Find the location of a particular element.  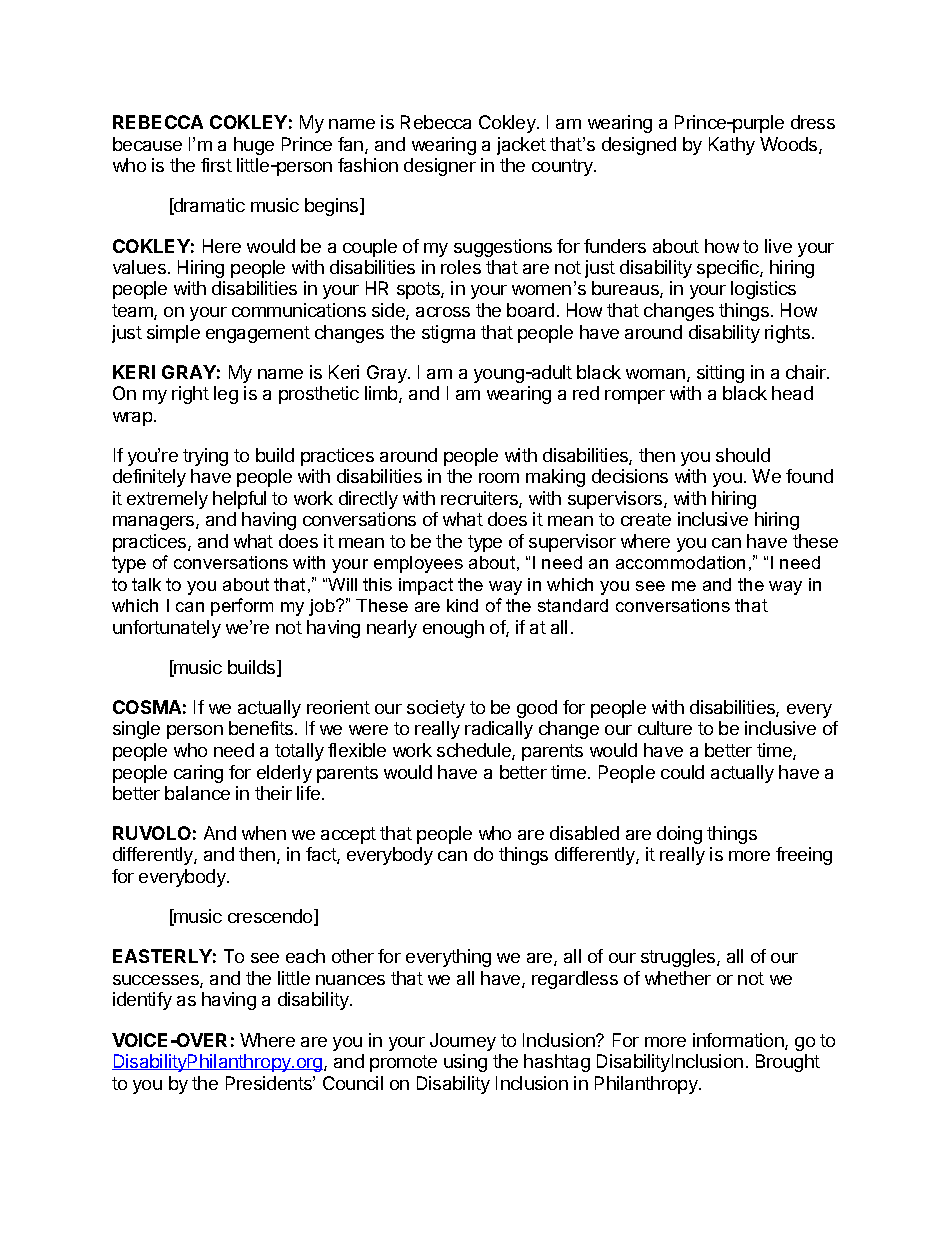

using is located at coordinates (465, 1063).
